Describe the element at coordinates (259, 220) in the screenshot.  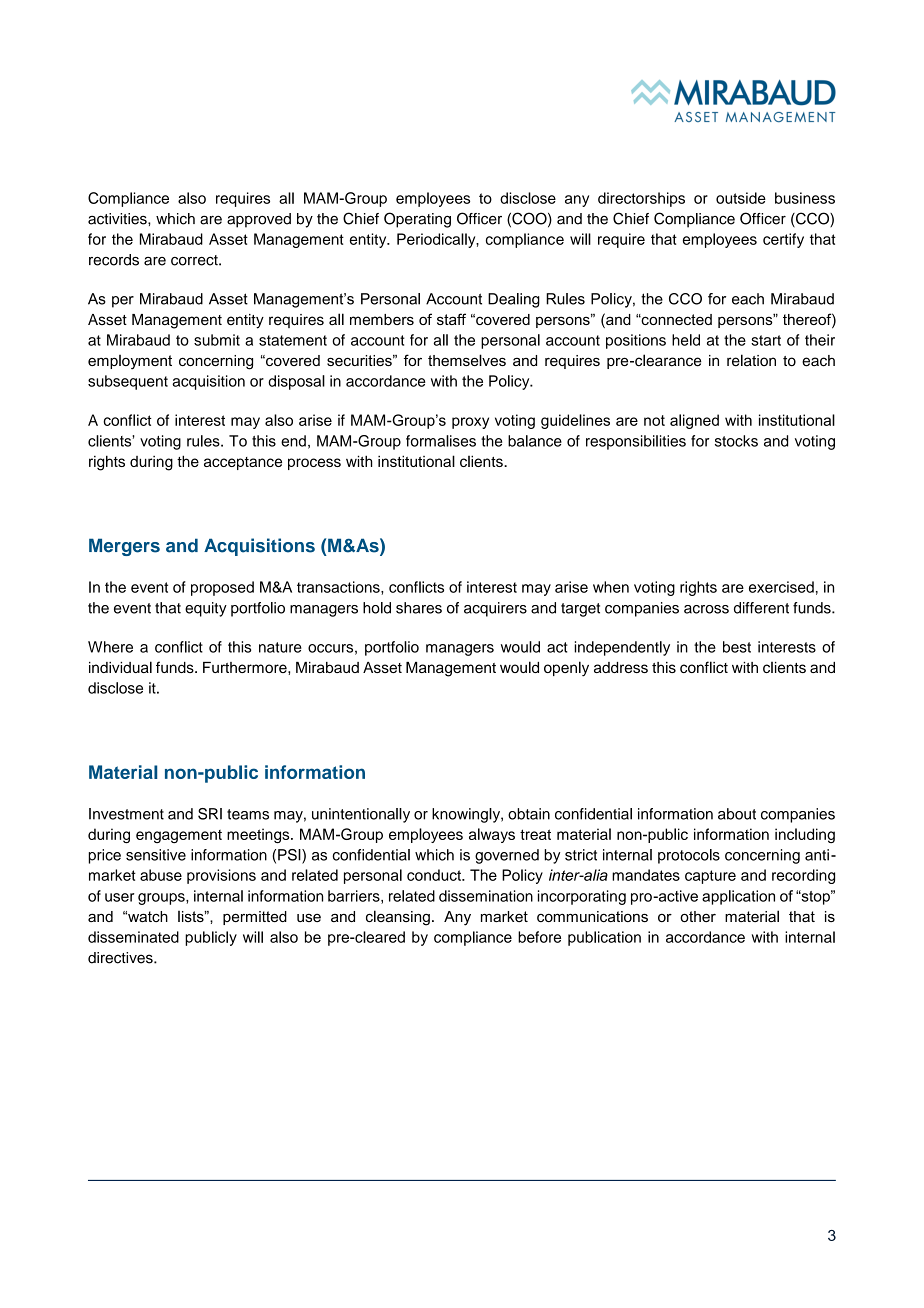
I see `approved` at that location.
